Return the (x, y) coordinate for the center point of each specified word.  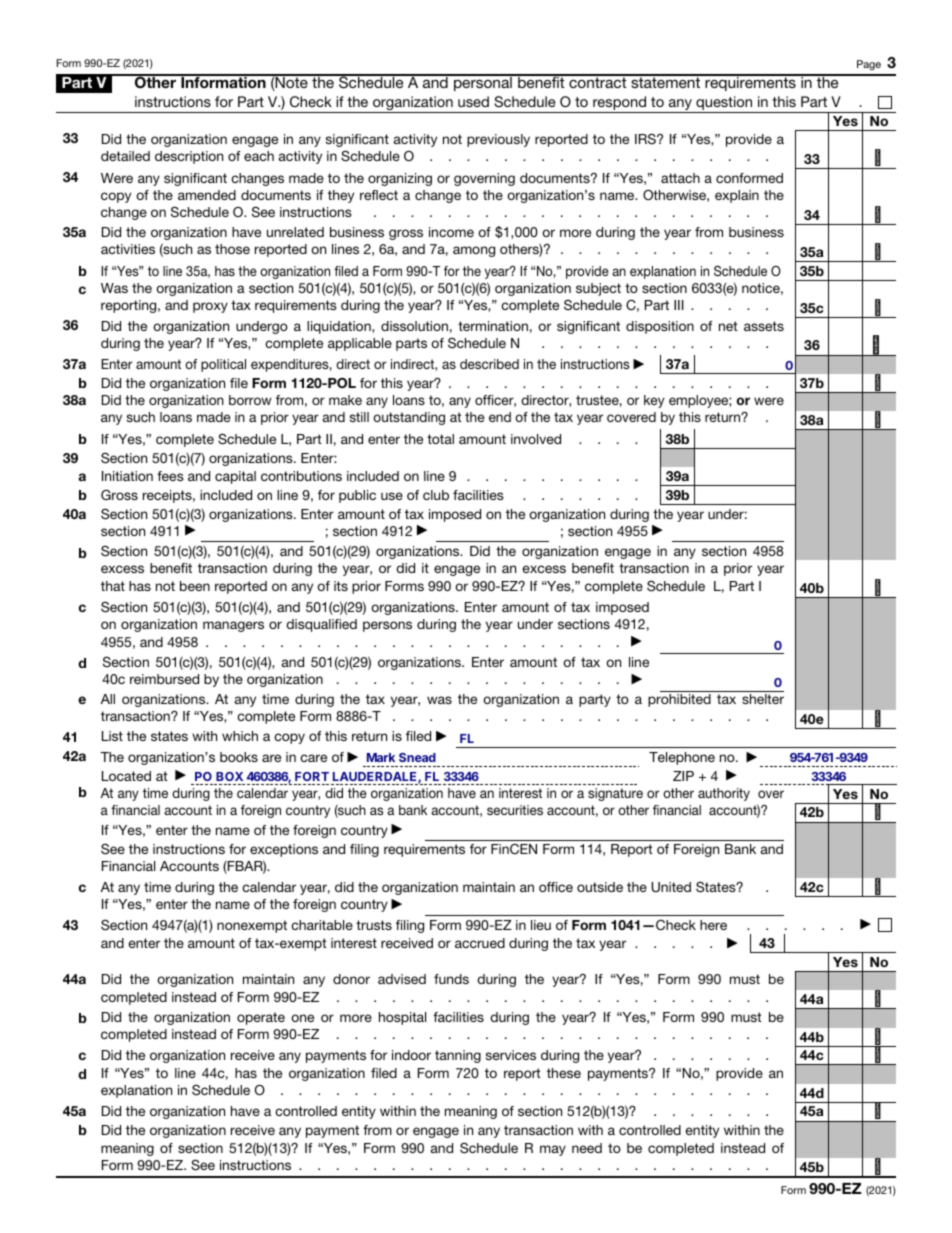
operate (261, 1018)
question (724, 103)
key (654, 401)
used (473, 101)
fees (170, 476)
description (189, 157)
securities (515, 810)
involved (536, 439)
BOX (229, 776)
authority (724, 794)
